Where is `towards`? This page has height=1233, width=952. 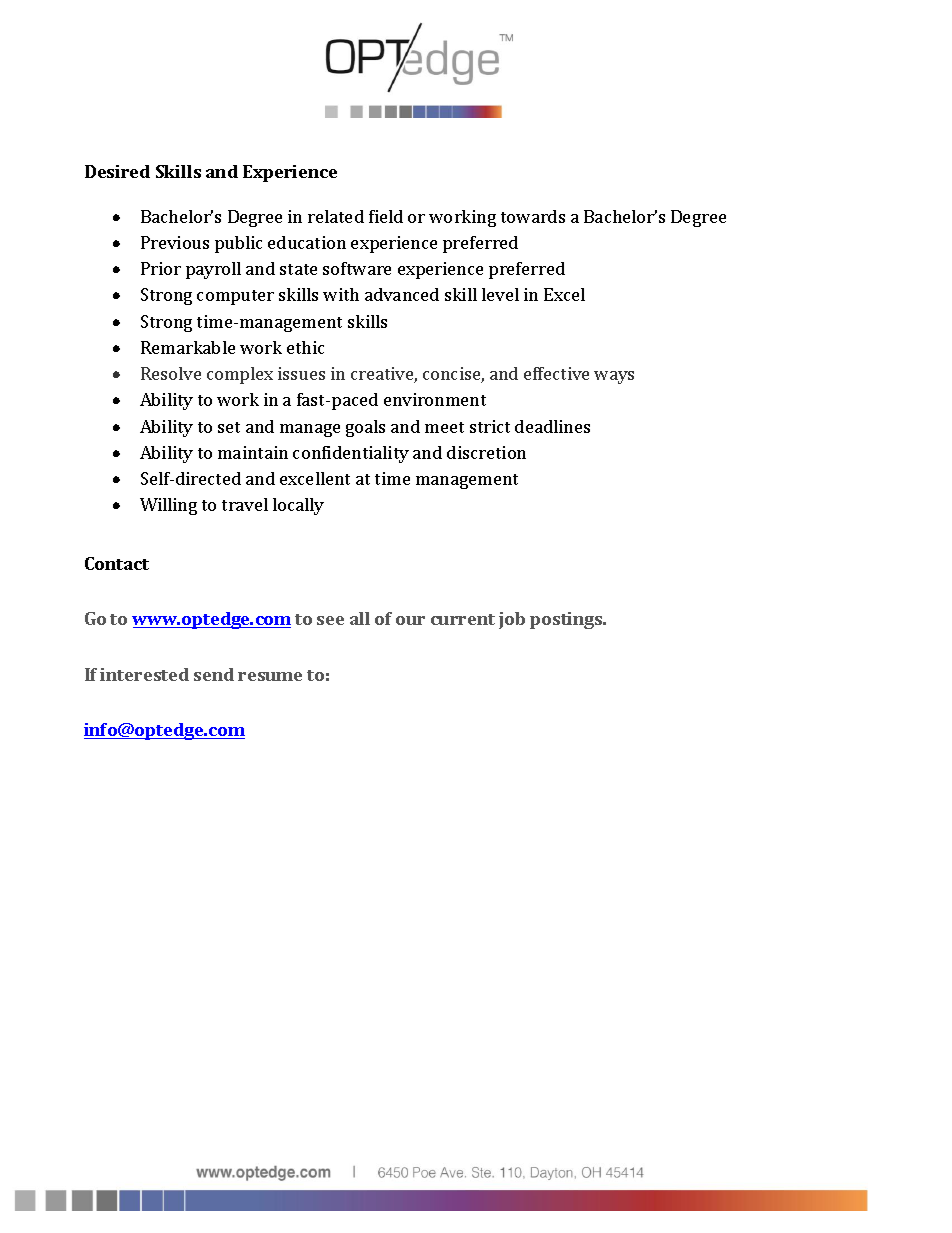 towards is located at coordinates (533, 216).
